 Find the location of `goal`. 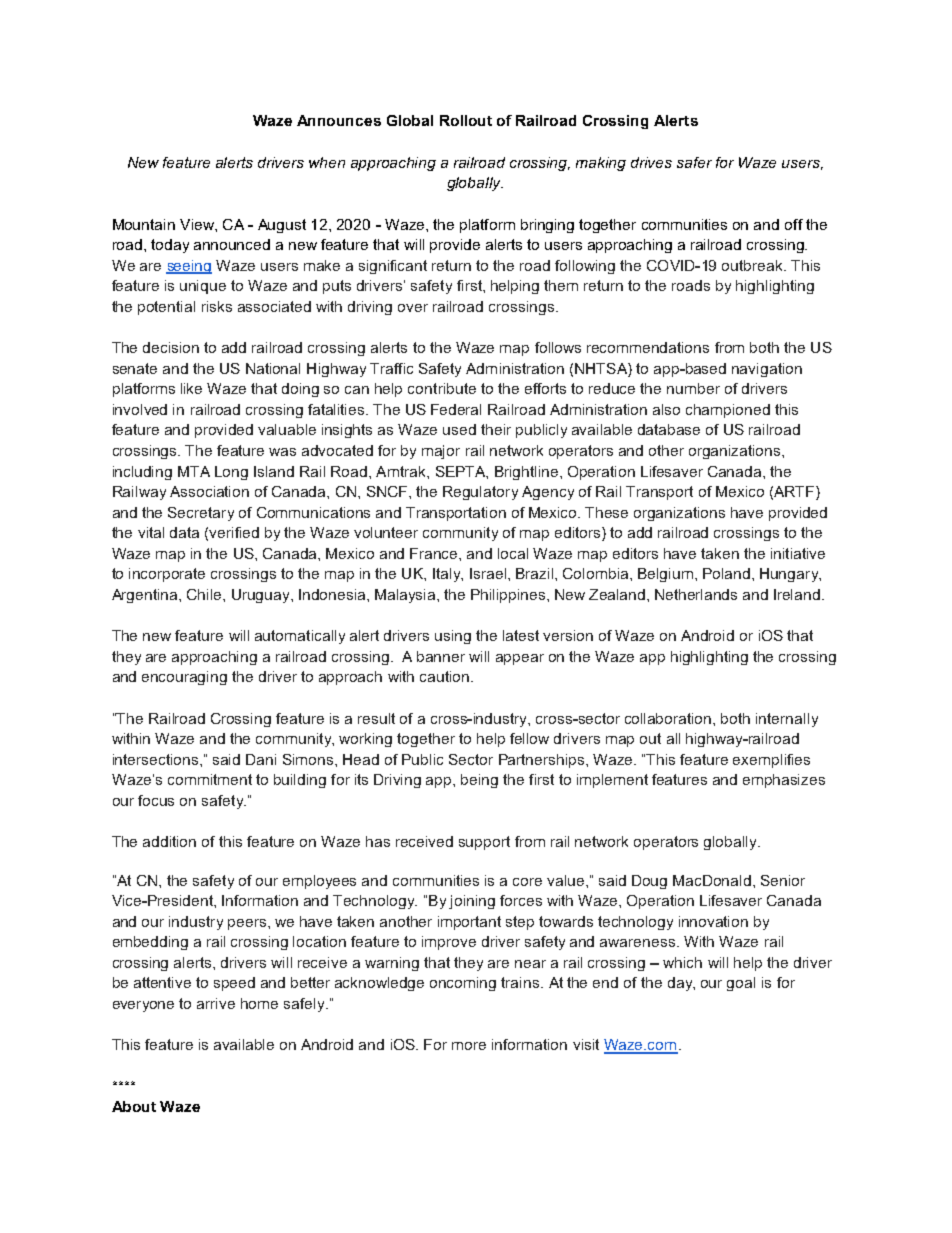

goal is located at coordinates (741, 984).
